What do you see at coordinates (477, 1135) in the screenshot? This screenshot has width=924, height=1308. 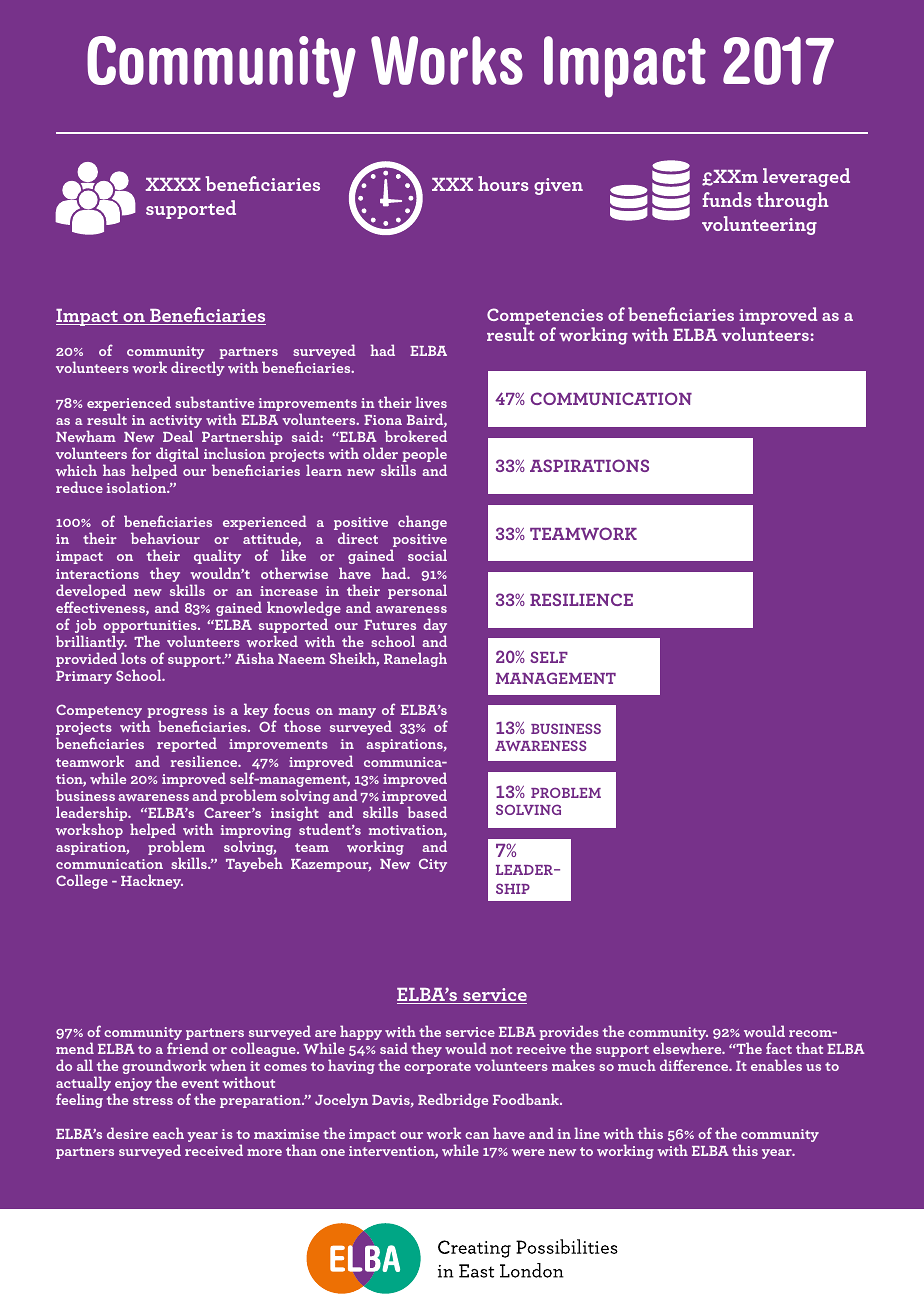 I see `can` at bounding box center [477, 1135].
